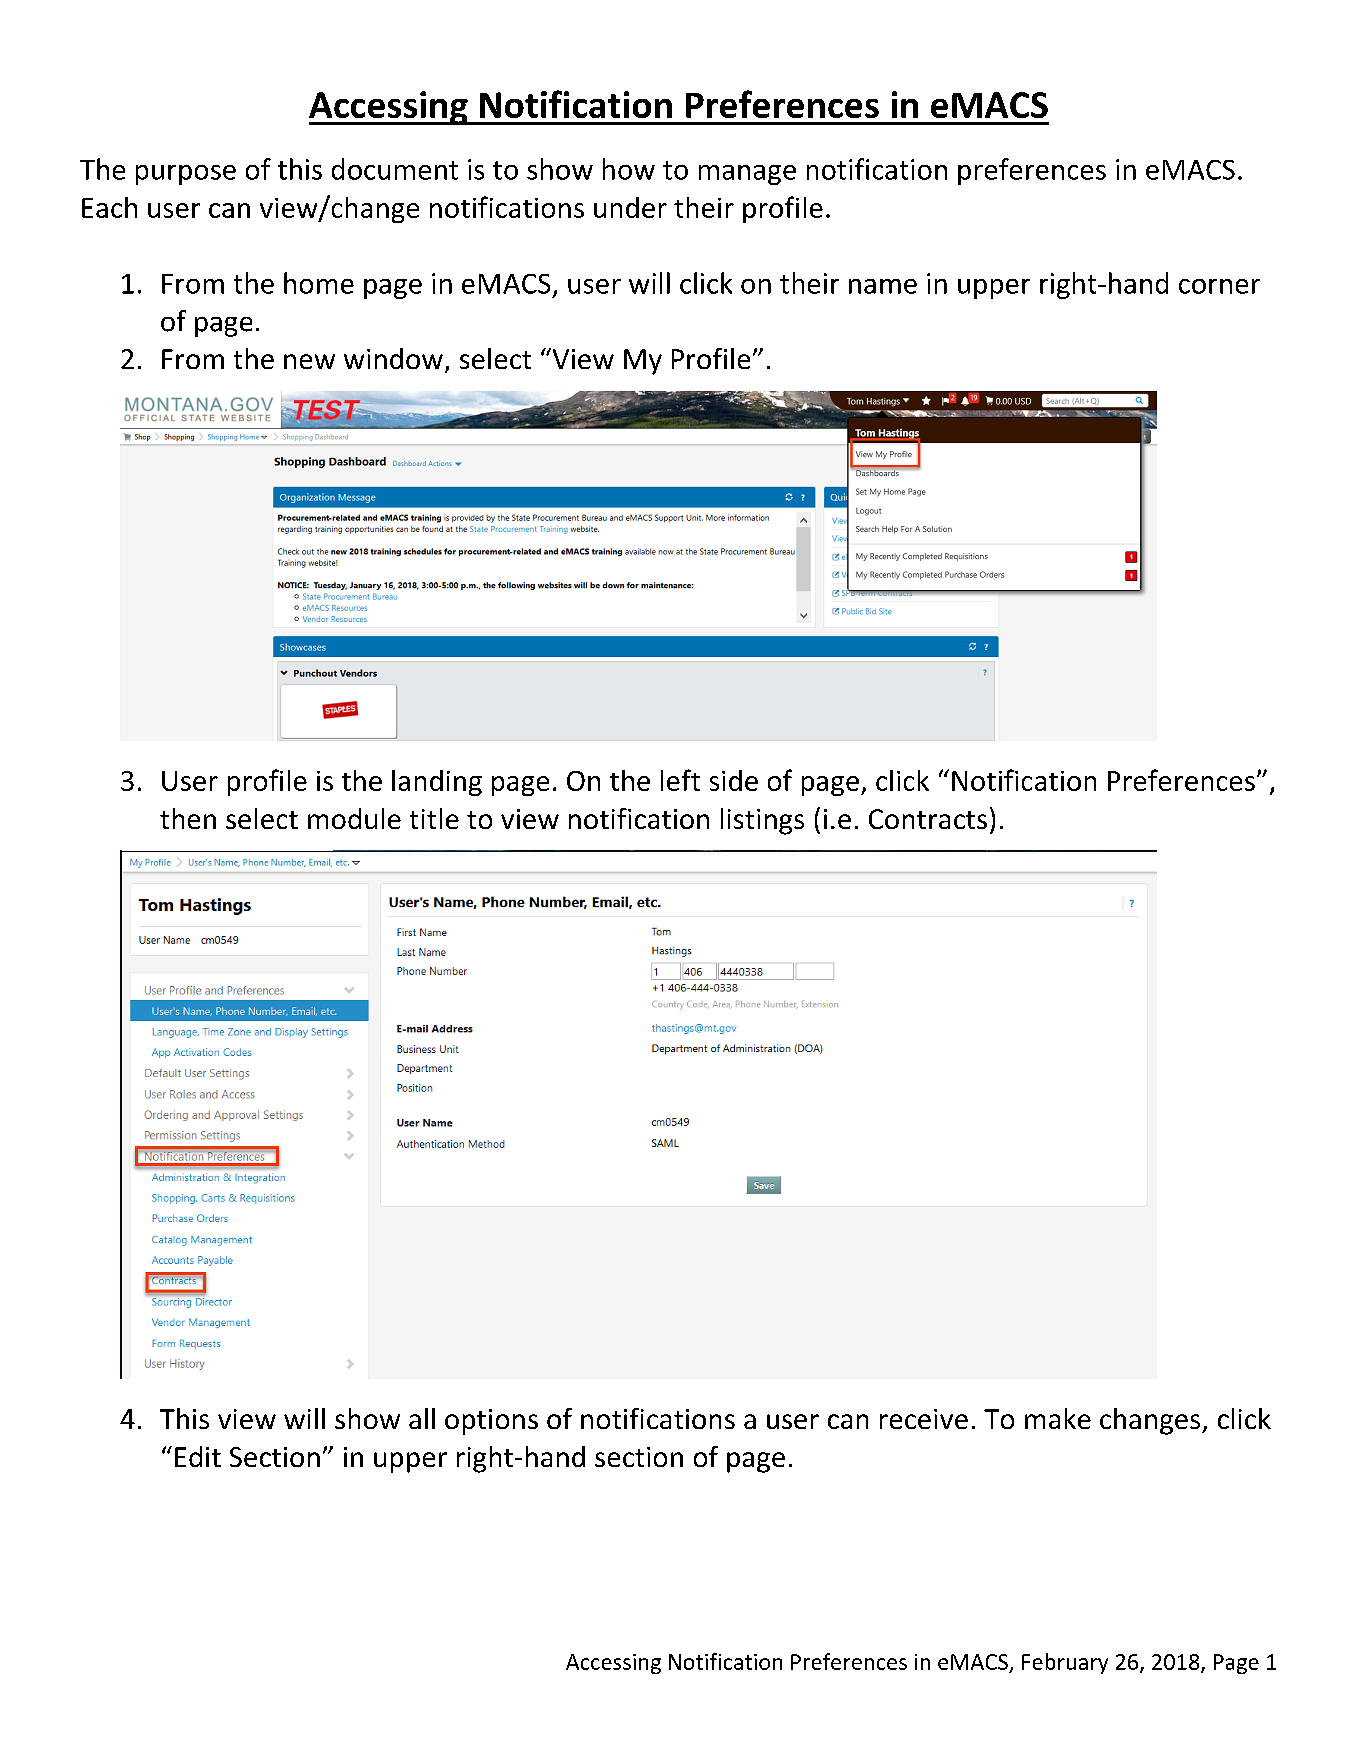 This page has width=1357, height=1756. What do you see at coordinates (198, 1456) in the page?
I see `Edit` at bounding box center [198, 1456].
